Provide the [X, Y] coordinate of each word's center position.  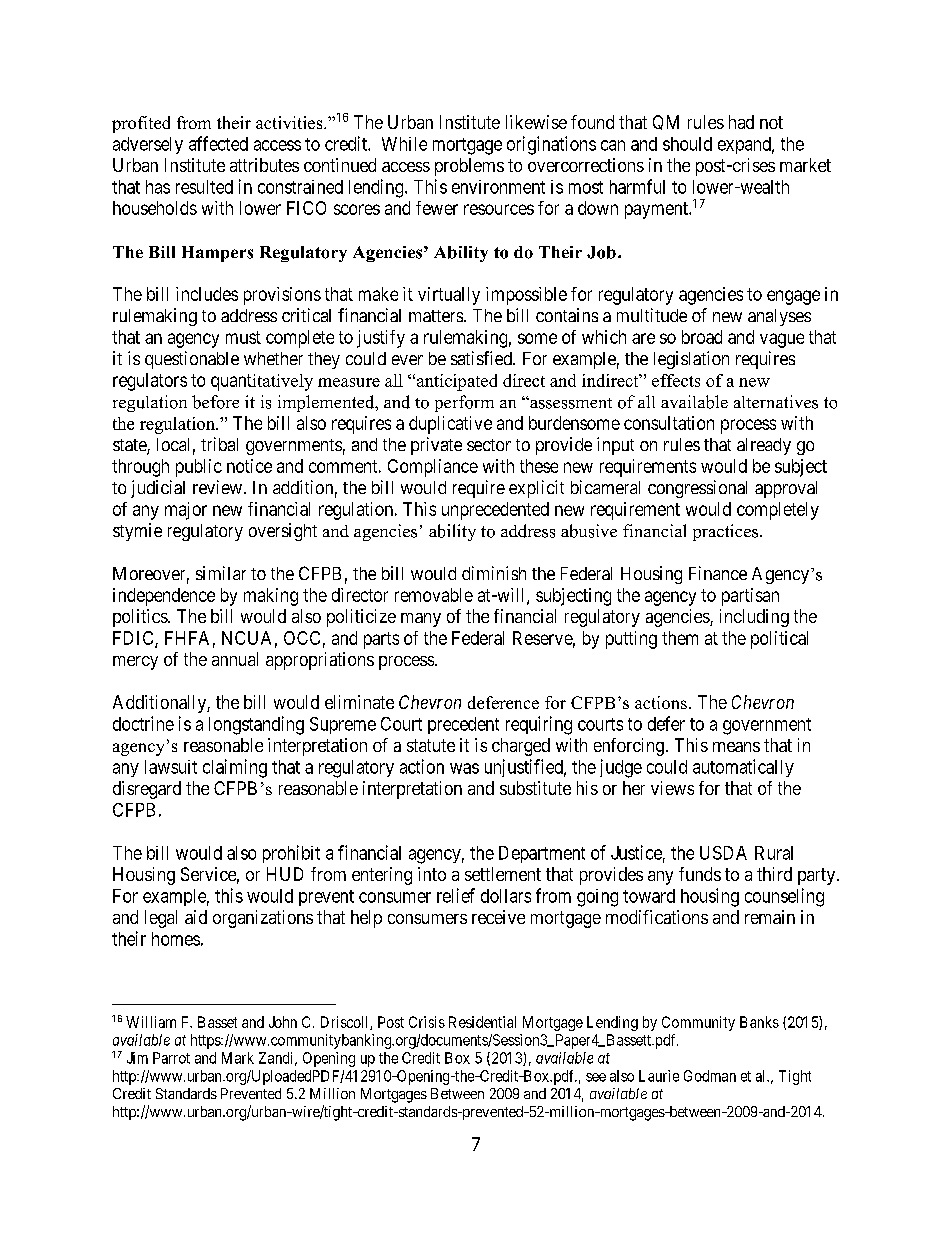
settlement [503, 874]
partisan [750, 597]
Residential [482, 1022]
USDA [723, 853]
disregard [147, 790]
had [741, 122]
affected [218, 143]
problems [469, 167]
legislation [691, 360]
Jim [137, 1058]
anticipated [455, 382]
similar [221, 573]
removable [434, 595]
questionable [192, 360]
